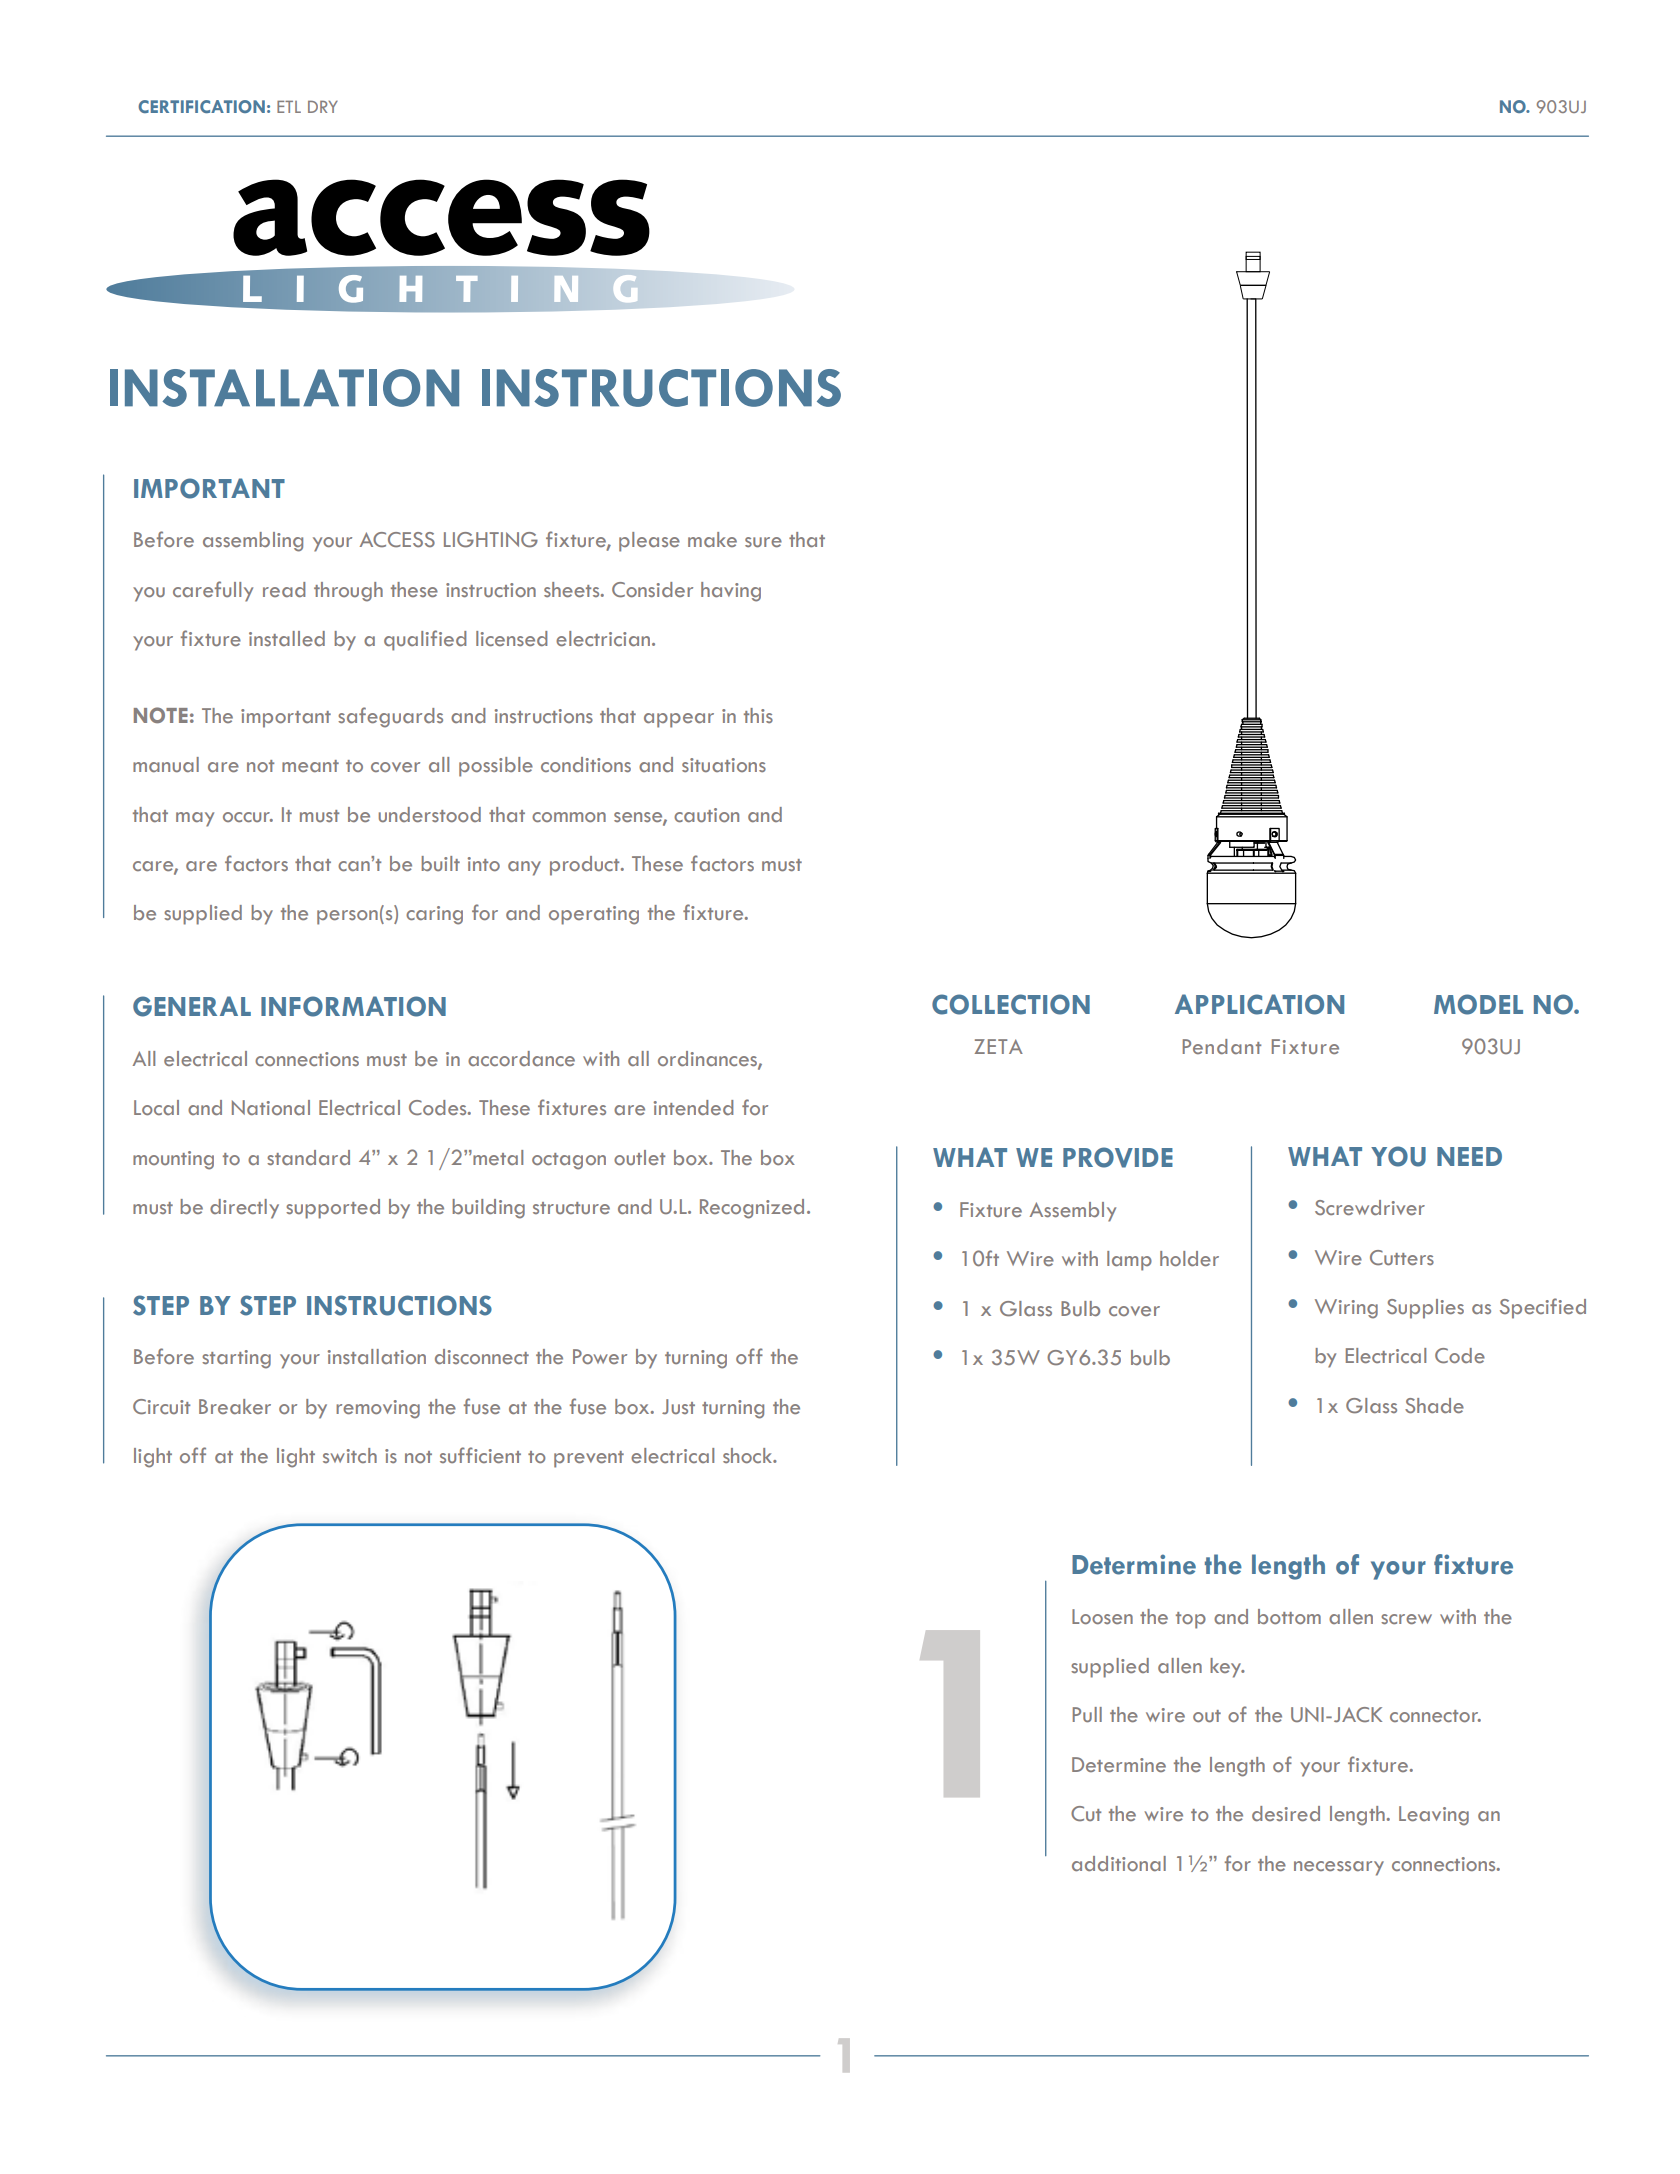  What do you see at coordinates (763, 542) in the screenshot?
I see `sure` at bounding box center [763, 542].
